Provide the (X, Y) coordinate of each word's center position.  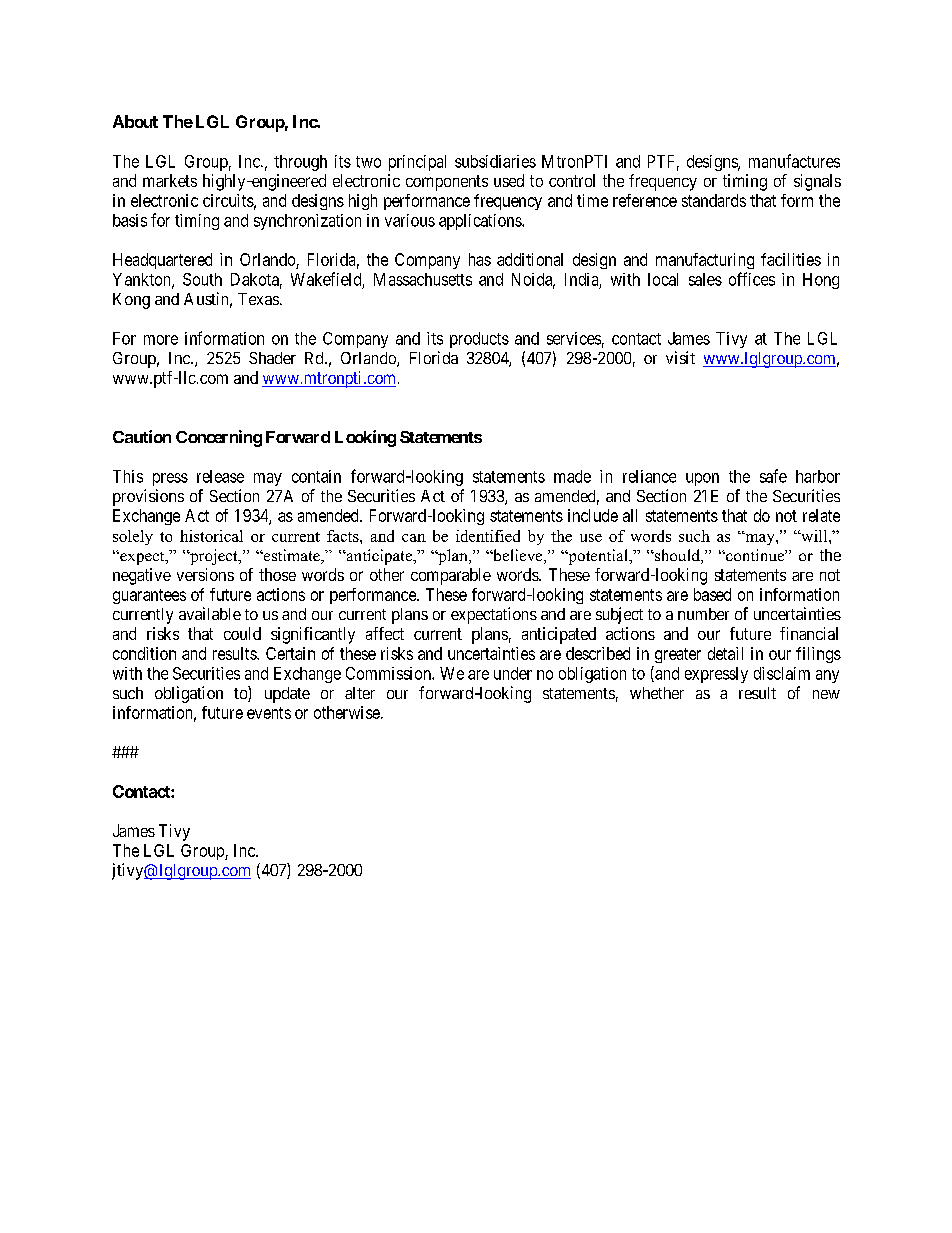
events (269, 713)
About (135, 121)
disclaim (782, 673)
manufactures (794, 161)
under (513, 673)
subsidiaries (495, 161)
